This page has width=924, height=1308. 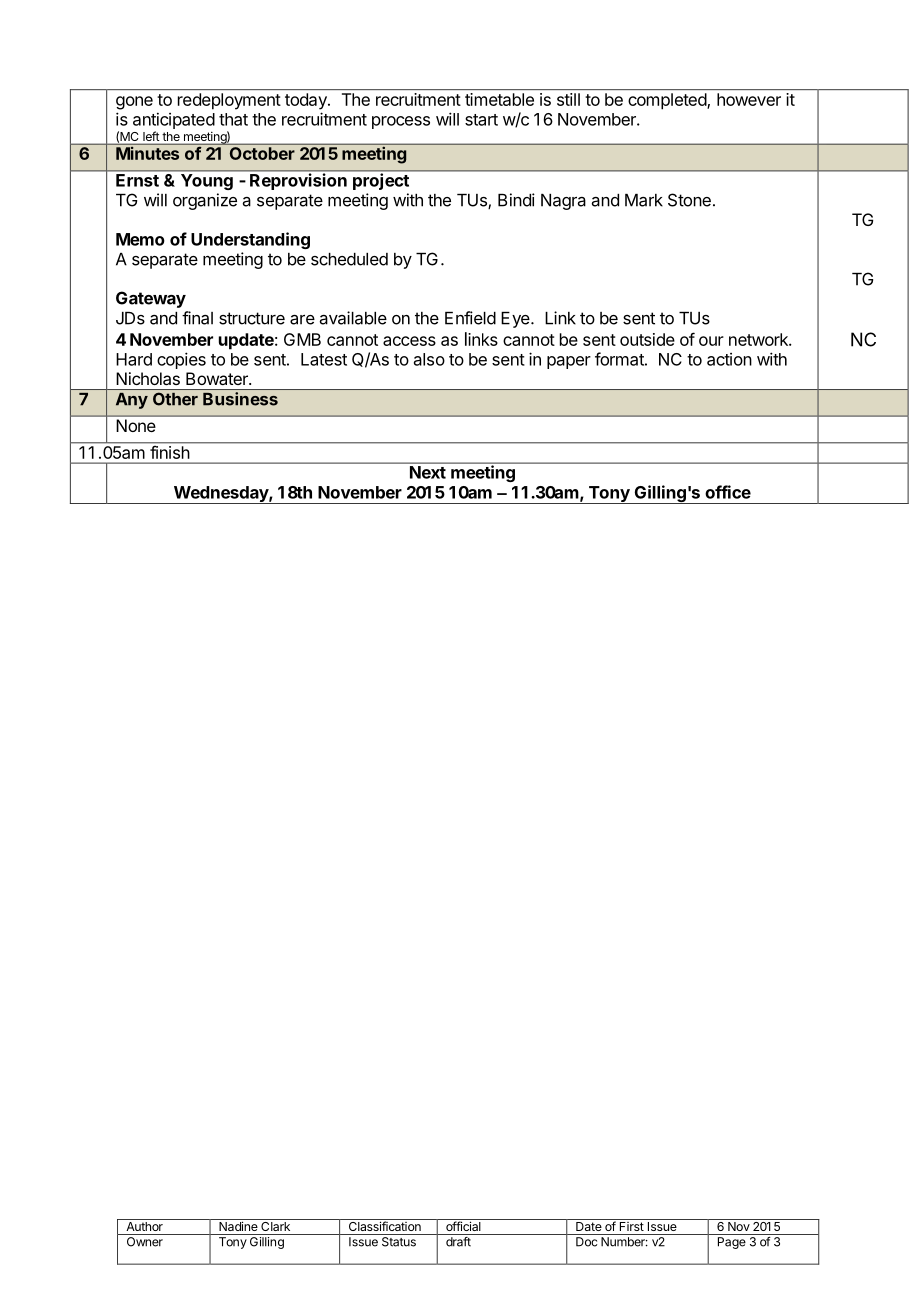 What do you see at coordinates (732, 1243) in the page?
I see `Page` at bounding box center [732, 1243].
